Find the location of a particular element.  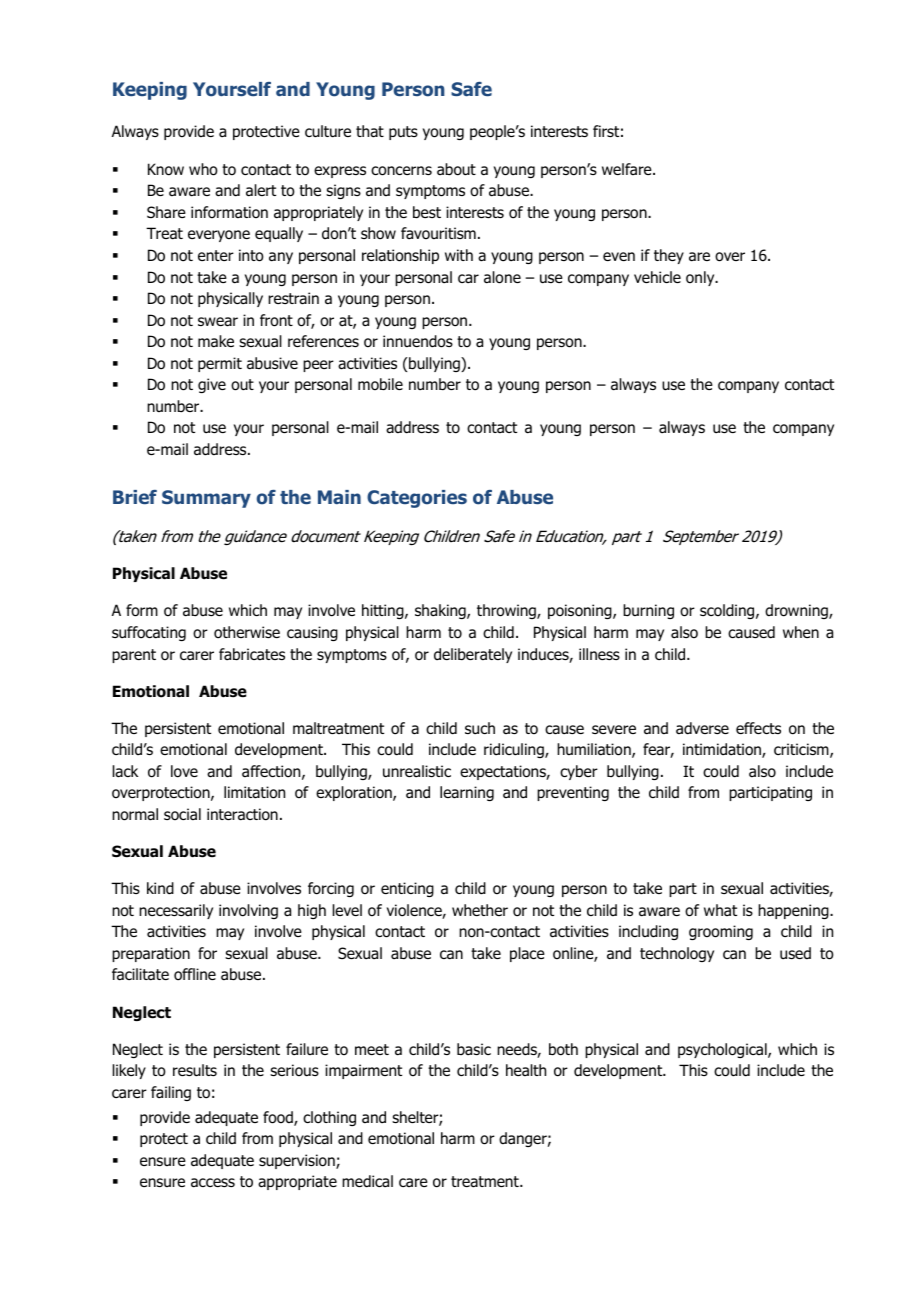

who is located at coordinates (203, 169).
